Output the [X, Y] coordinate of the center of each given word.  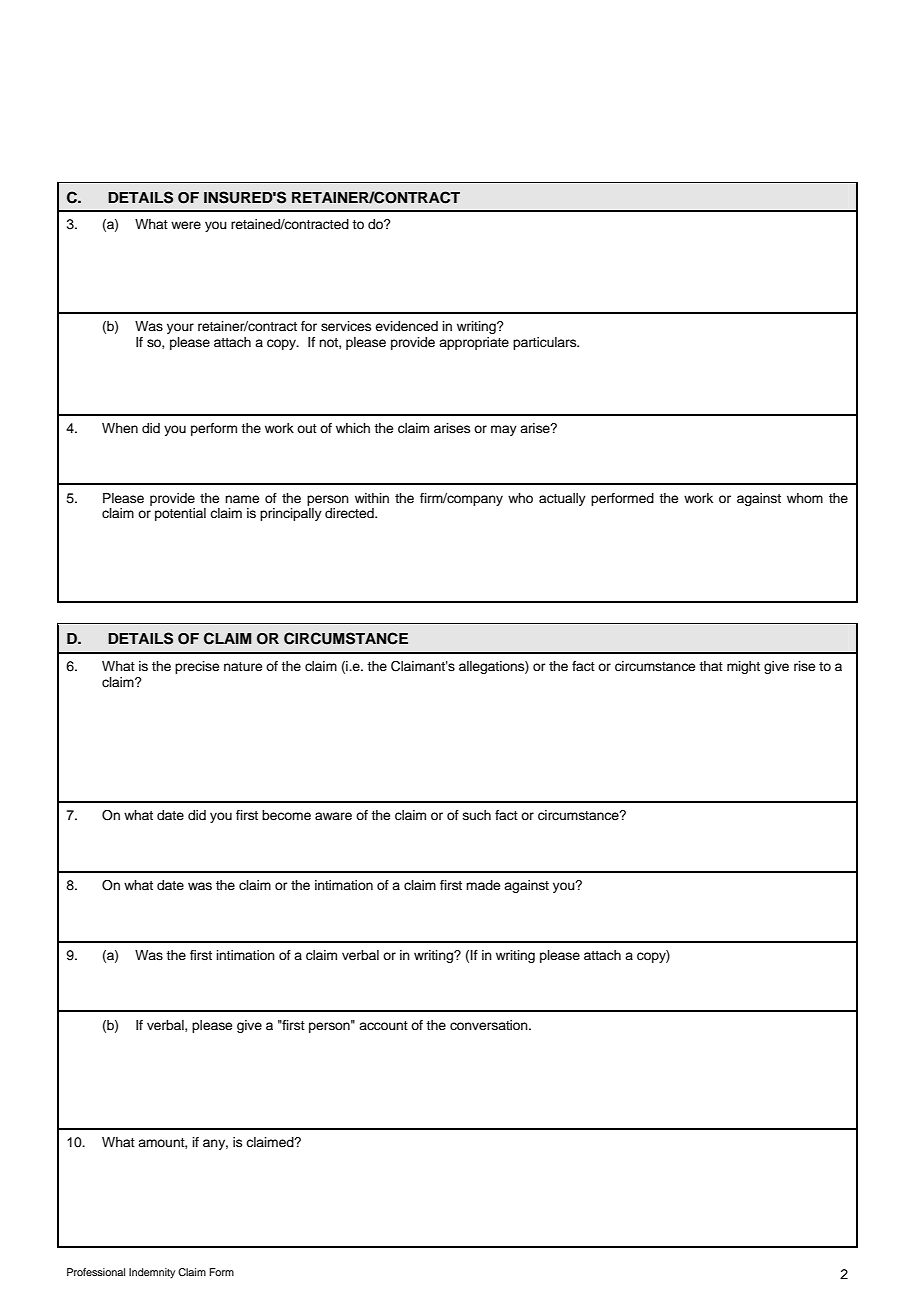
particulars [546, 343]
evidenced [406, 326]
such [477, 815]
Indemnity [152, 1273]
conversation [490, 1025]
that [711, 666]
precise [197, 667]
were [186, 225]
